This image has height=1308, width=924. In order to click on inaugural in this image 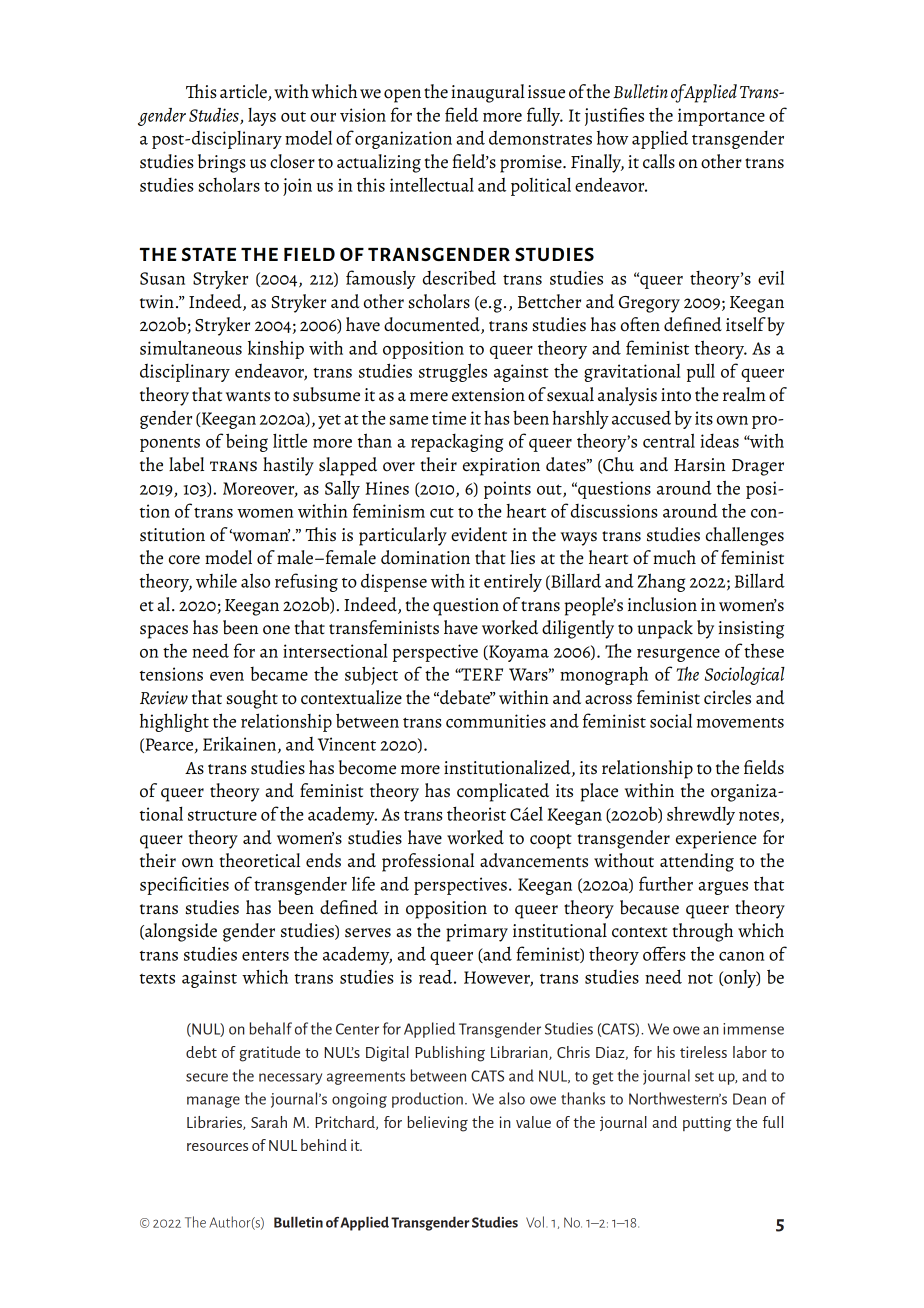, I will do `click(488, 93)`.
